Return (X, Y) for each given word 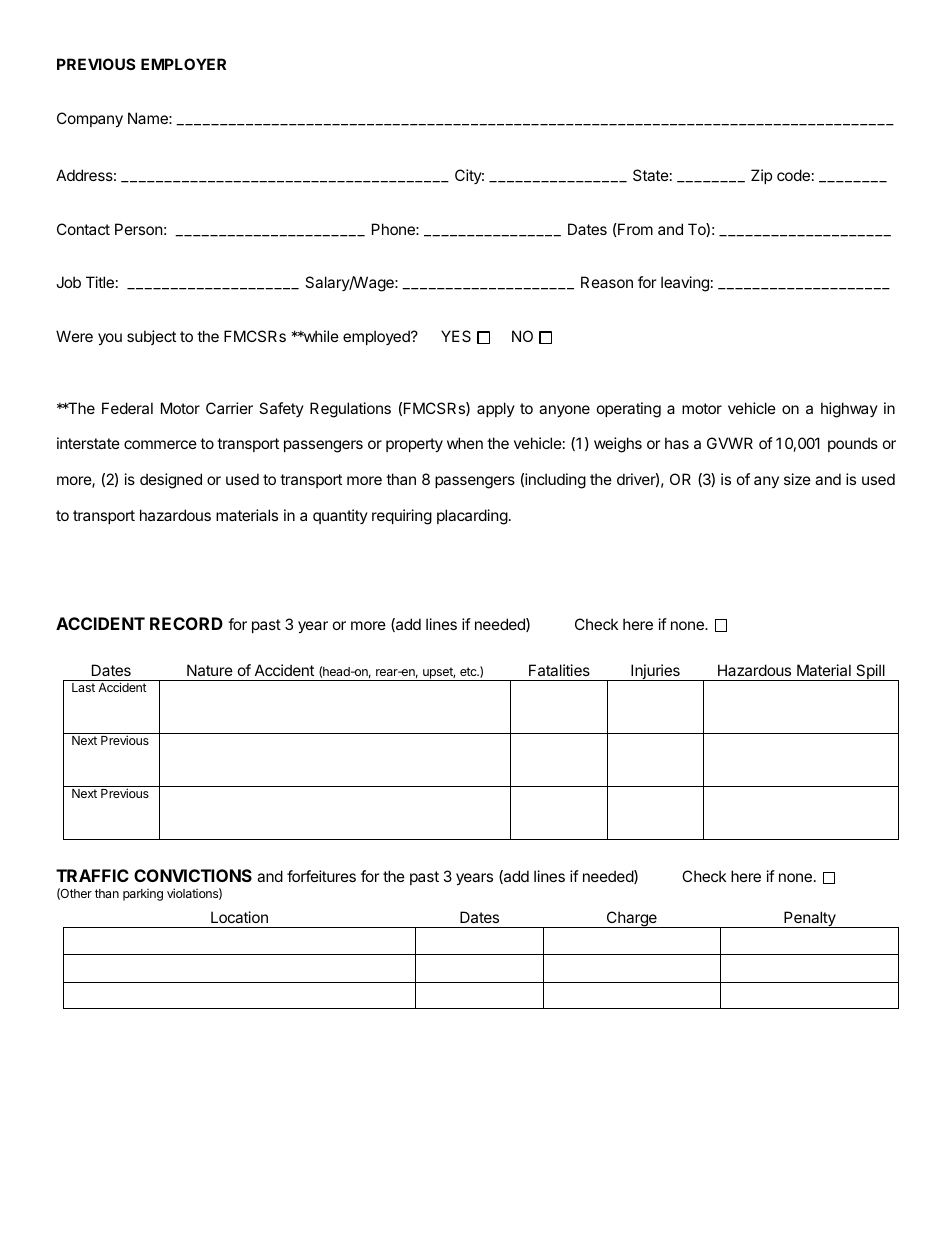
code (793, 175)
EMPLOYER (183, 64)
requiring (402, 517)
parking (143, 895)
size (797, 479)
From (634, 229)
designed (171, 481)
